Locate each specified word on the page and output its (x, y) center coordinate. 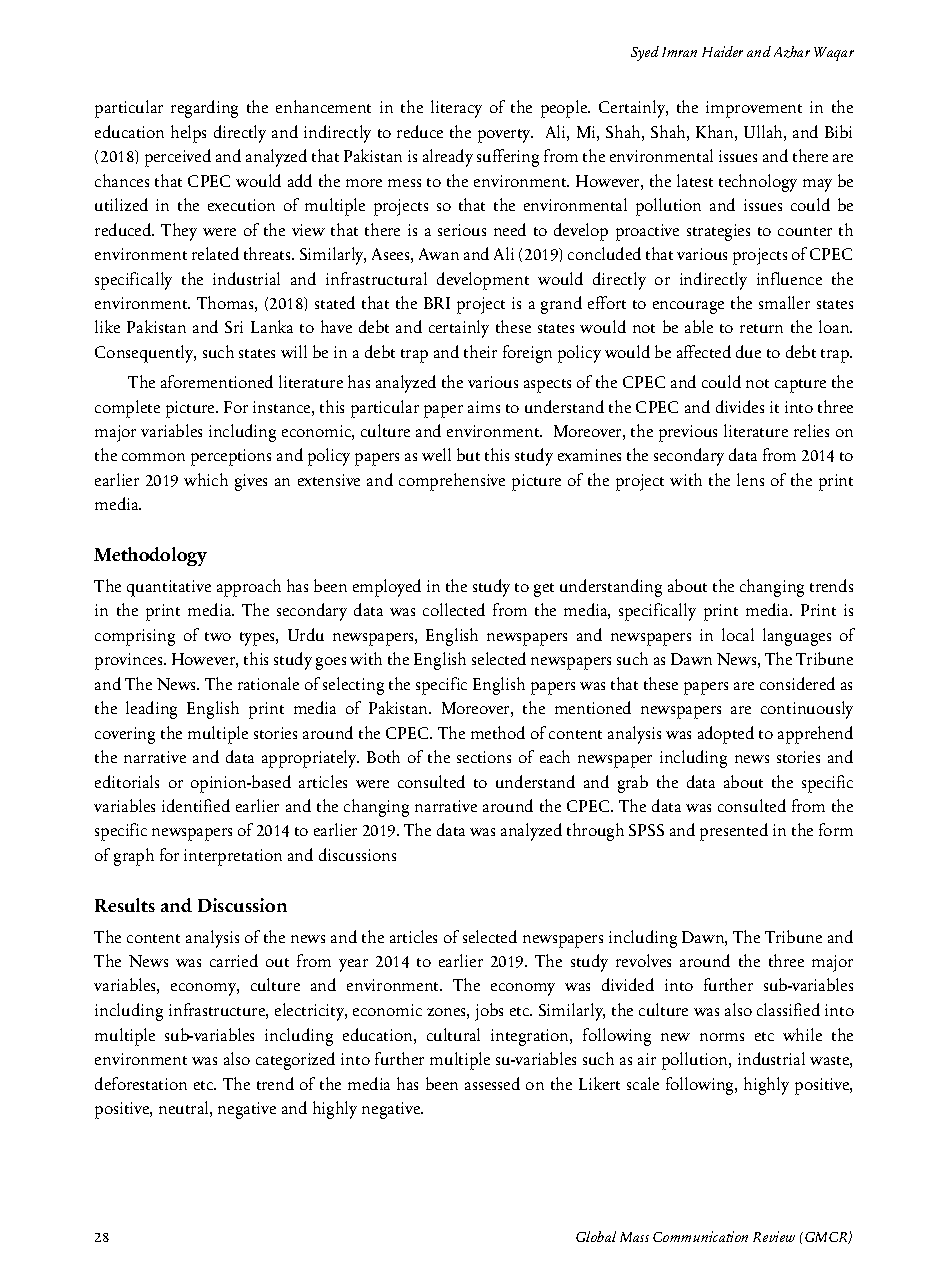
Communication (700, 1236)
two (218, 636)
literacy (456, 109)
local (738, 634)
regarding (204, 109)
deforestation (141, 1083)
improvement (754, 109)
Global (596, 1236)
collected (454, 609)
